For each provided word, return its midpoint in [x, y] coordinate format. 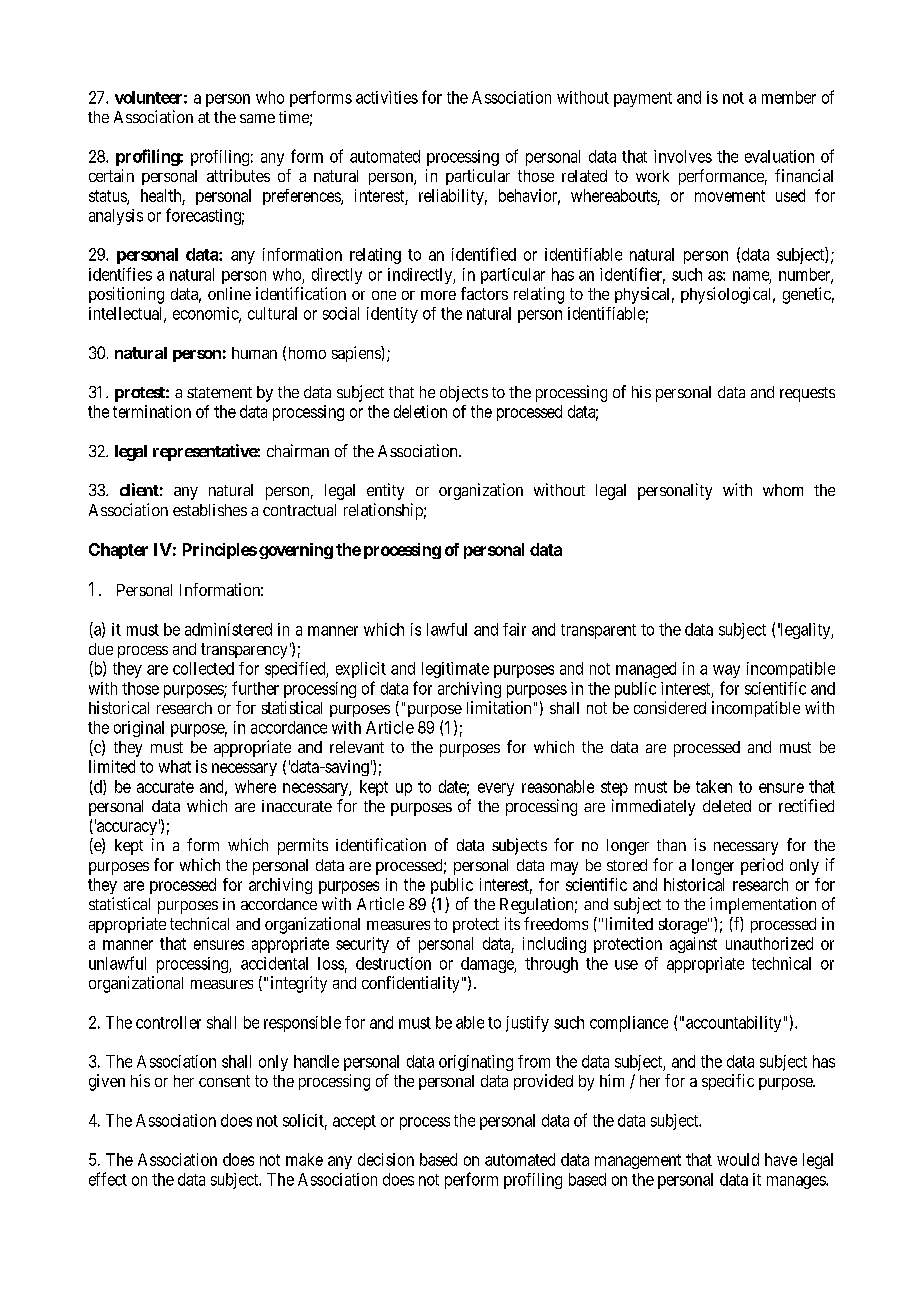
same [257, 118]
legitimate [455, 670]
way [726, 671]
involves [683, 156]
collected [203, 668]
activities [387, 97]
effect [108, 1179]
